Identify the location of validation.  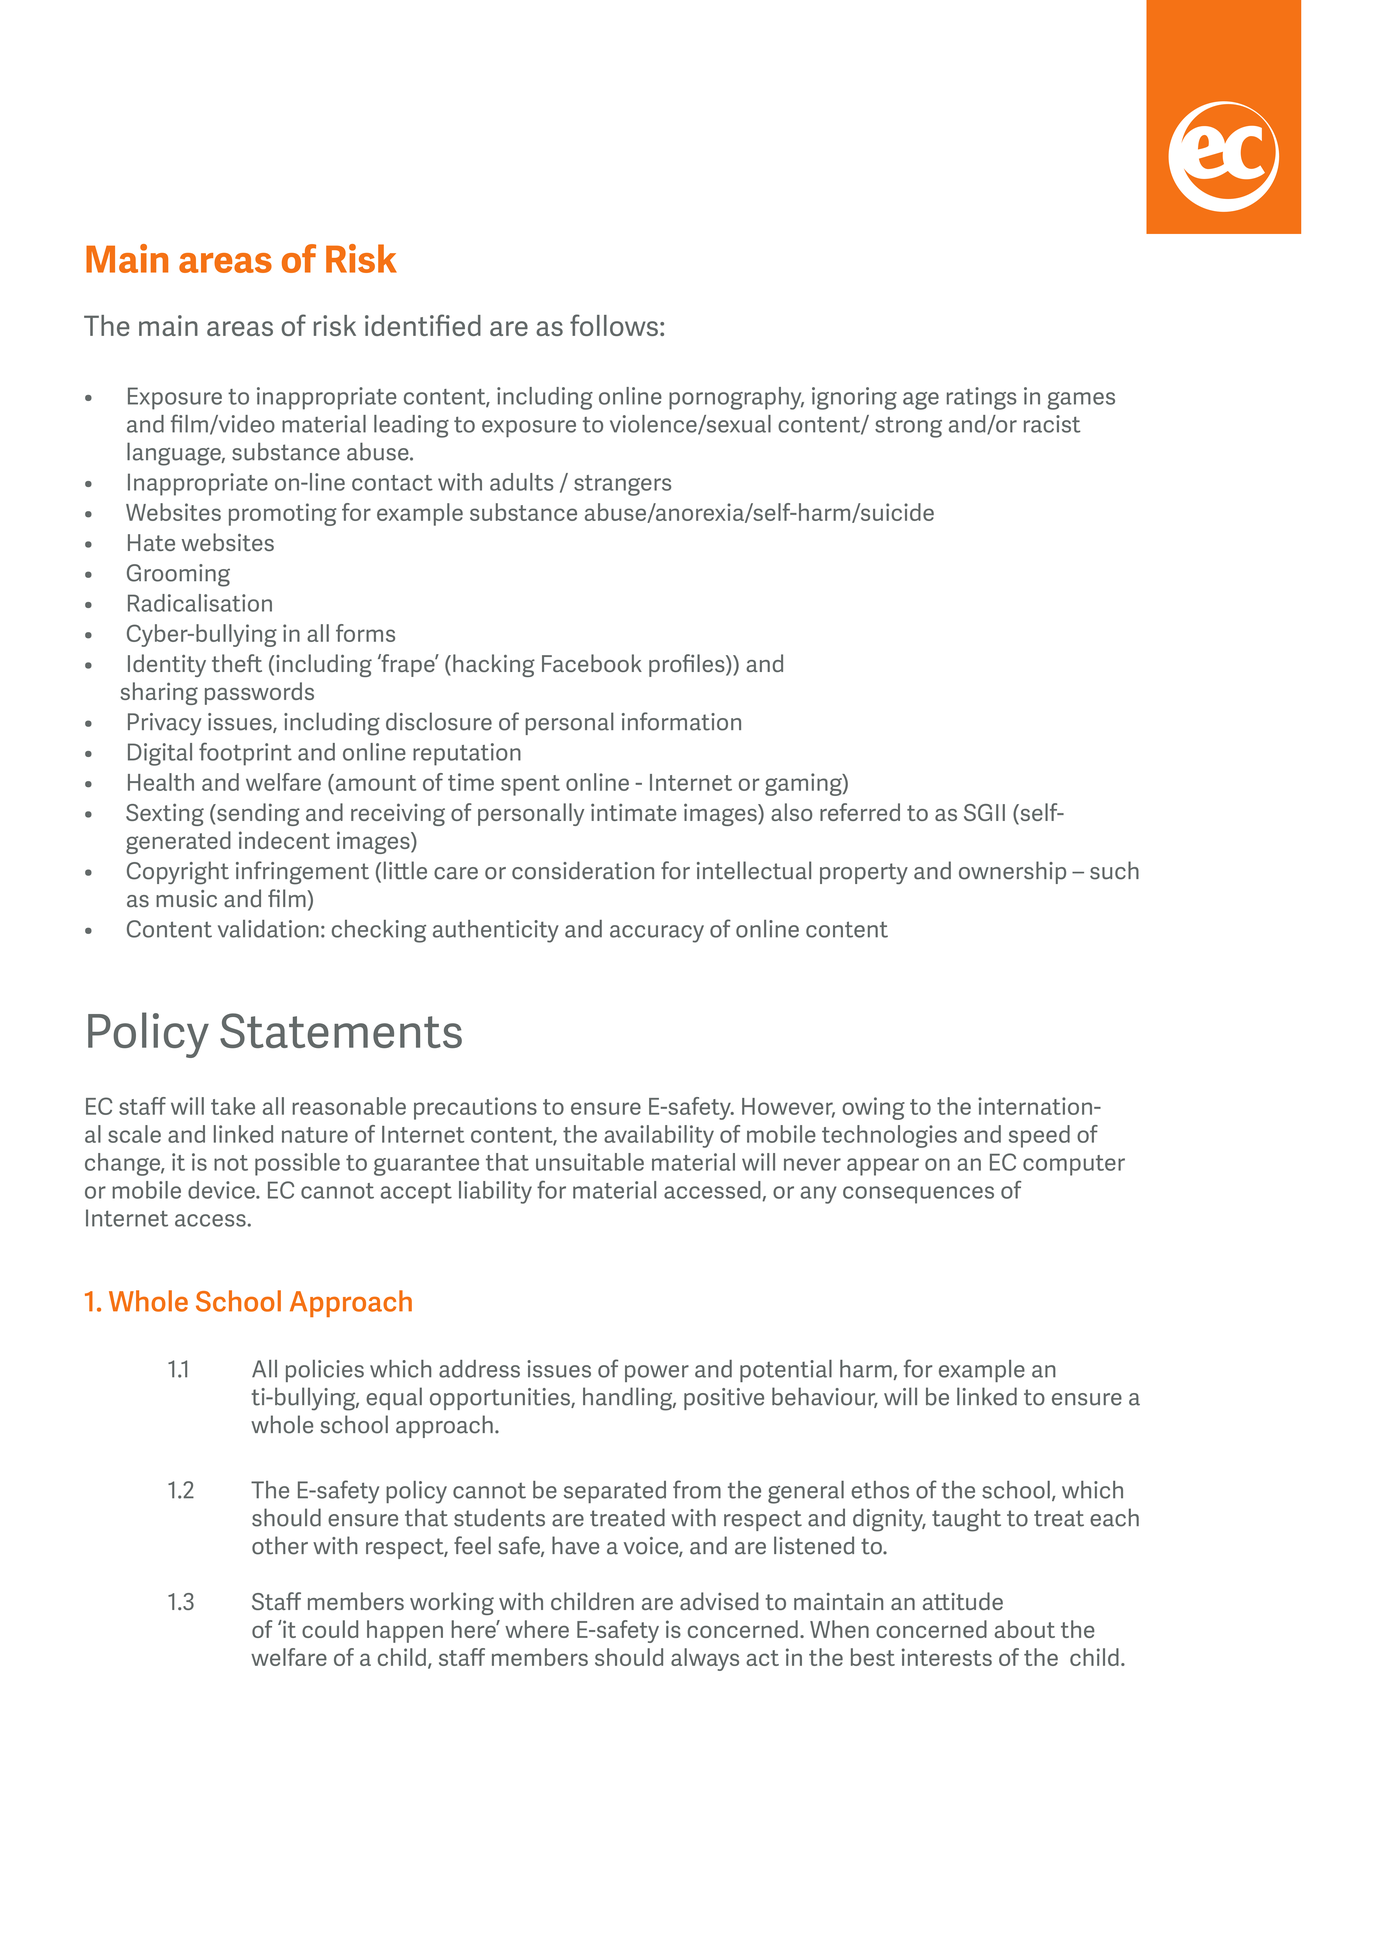
(268, 929).
